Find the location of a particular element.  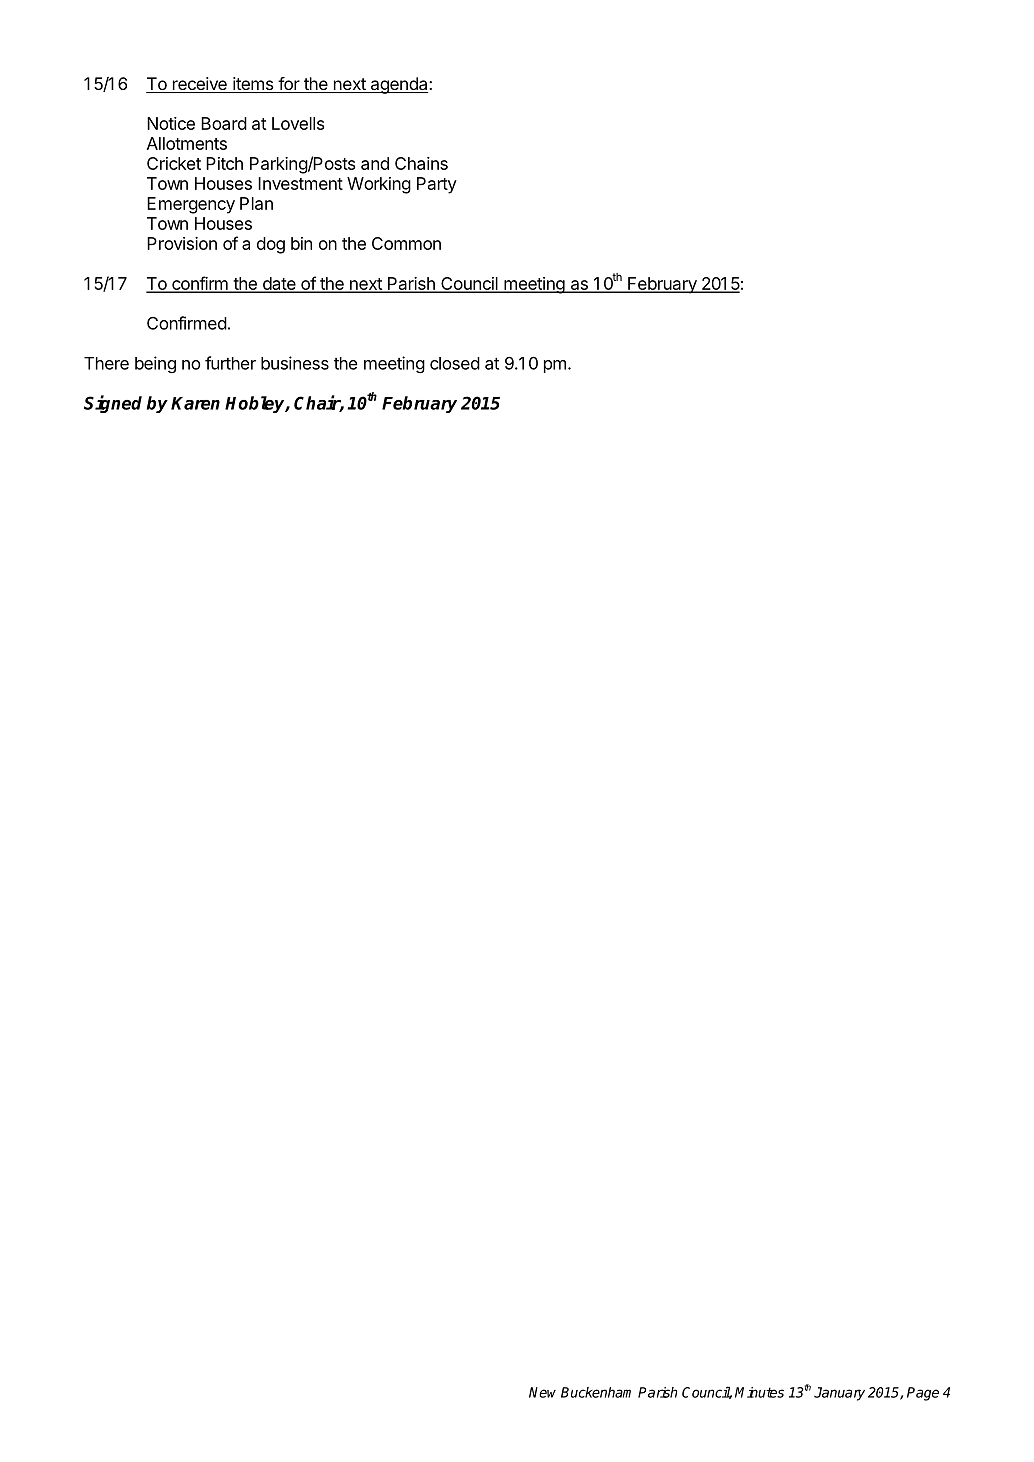

business is located at coordinates (295, 363).
